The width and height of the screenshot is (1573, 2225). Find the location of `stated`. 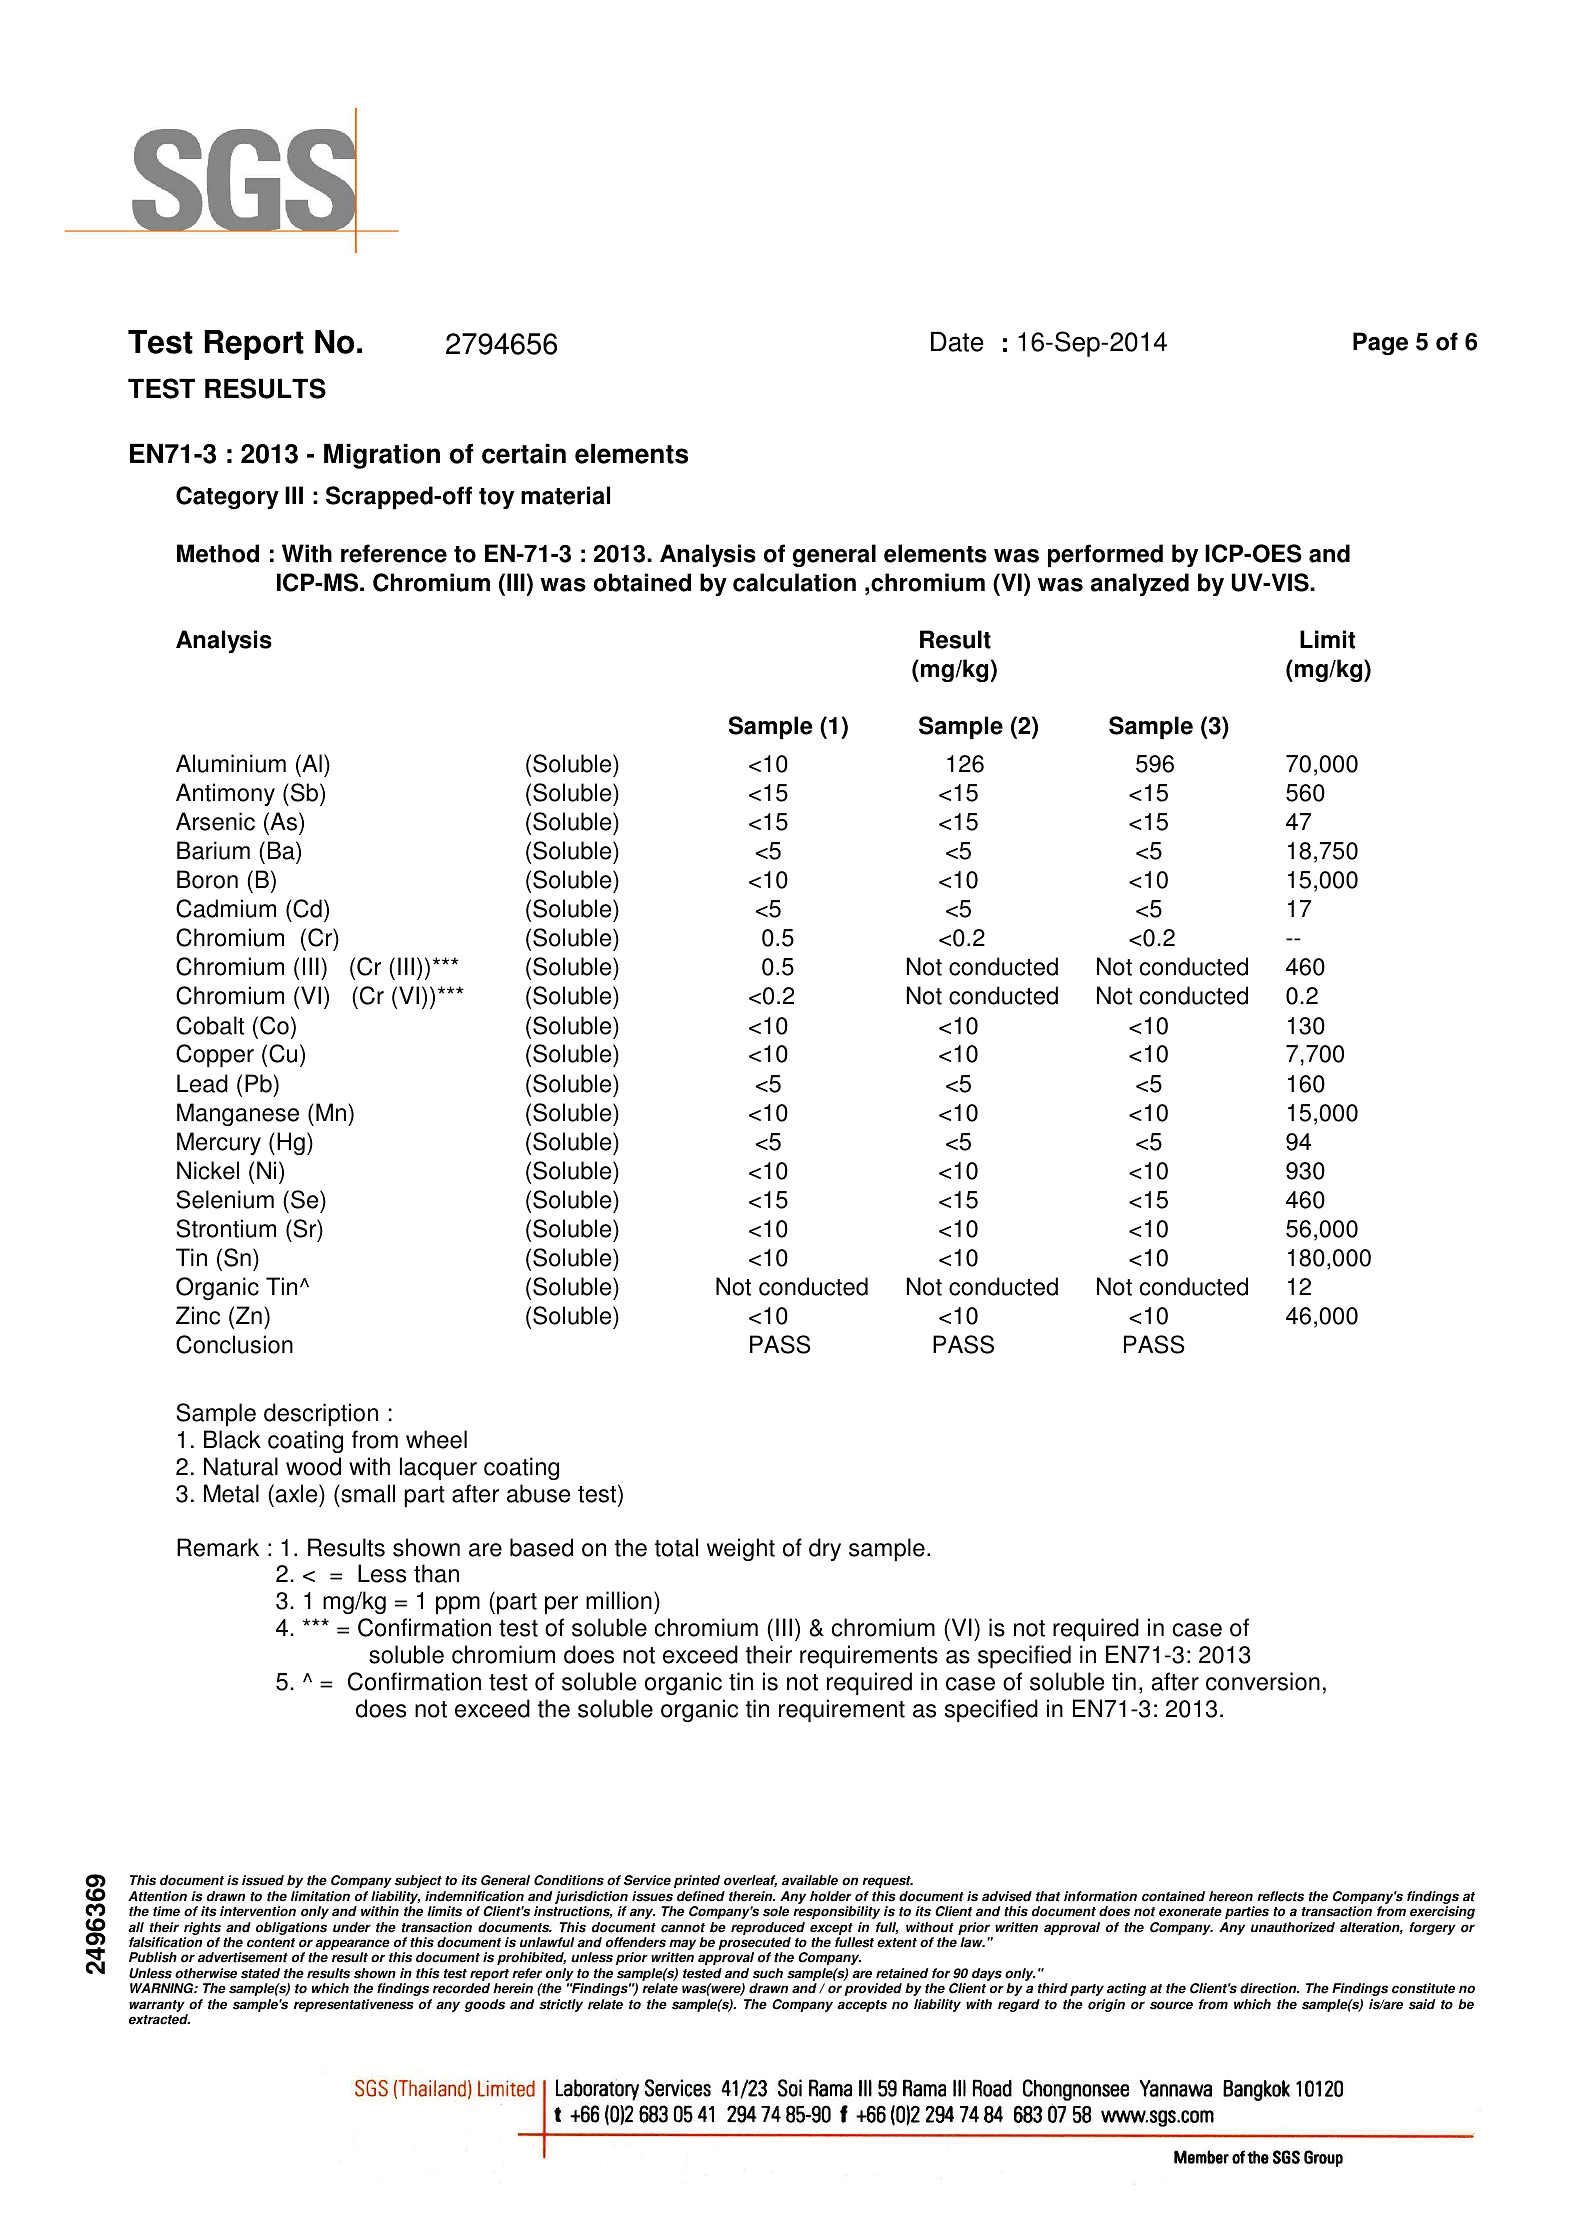

stated is located at coordinates (260, 1973).
